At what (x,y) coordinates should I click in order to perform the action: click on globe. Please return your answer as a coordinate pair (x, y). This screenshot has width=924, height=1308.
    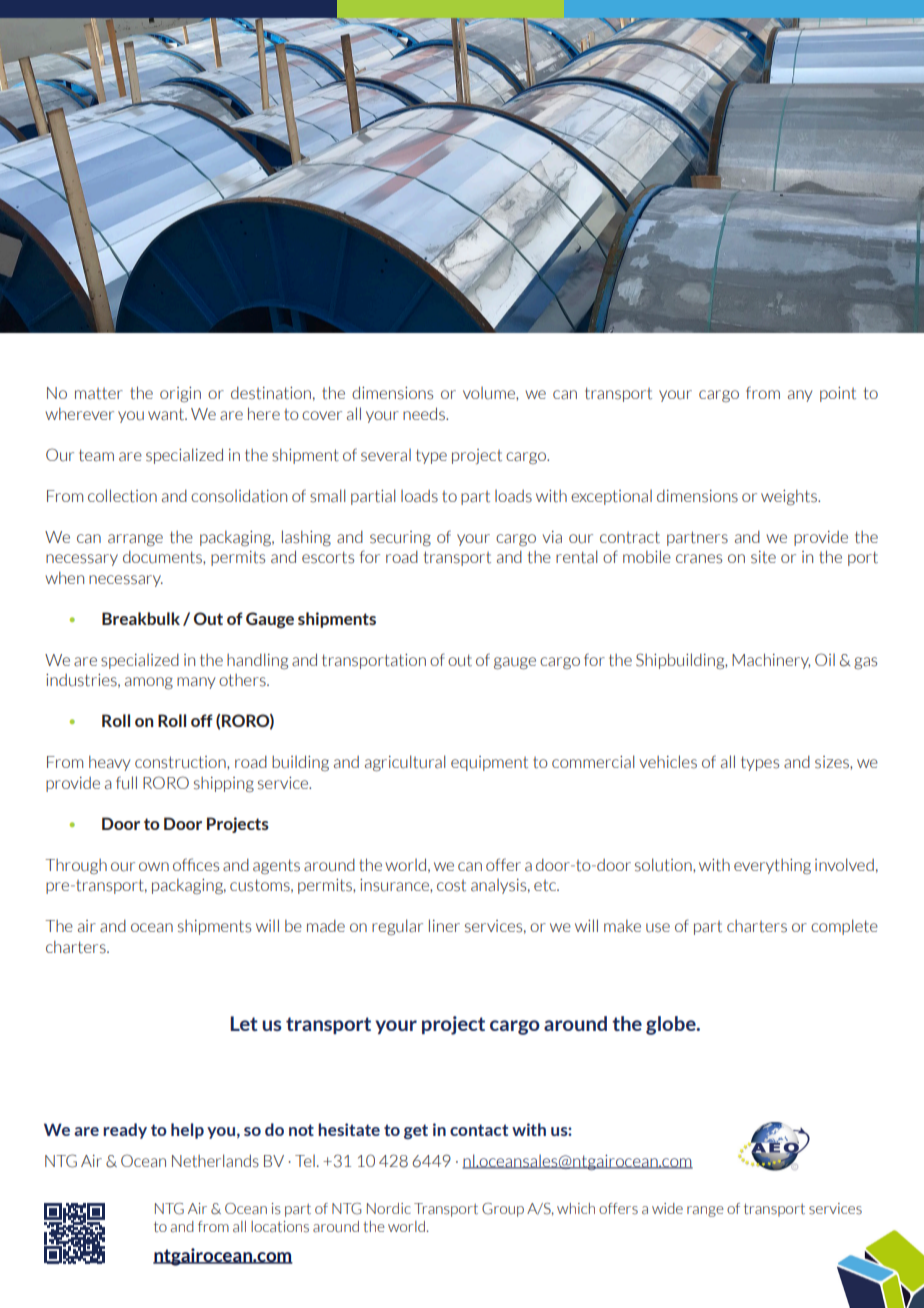
    Looking at the image, I should click on (672, 1025).
